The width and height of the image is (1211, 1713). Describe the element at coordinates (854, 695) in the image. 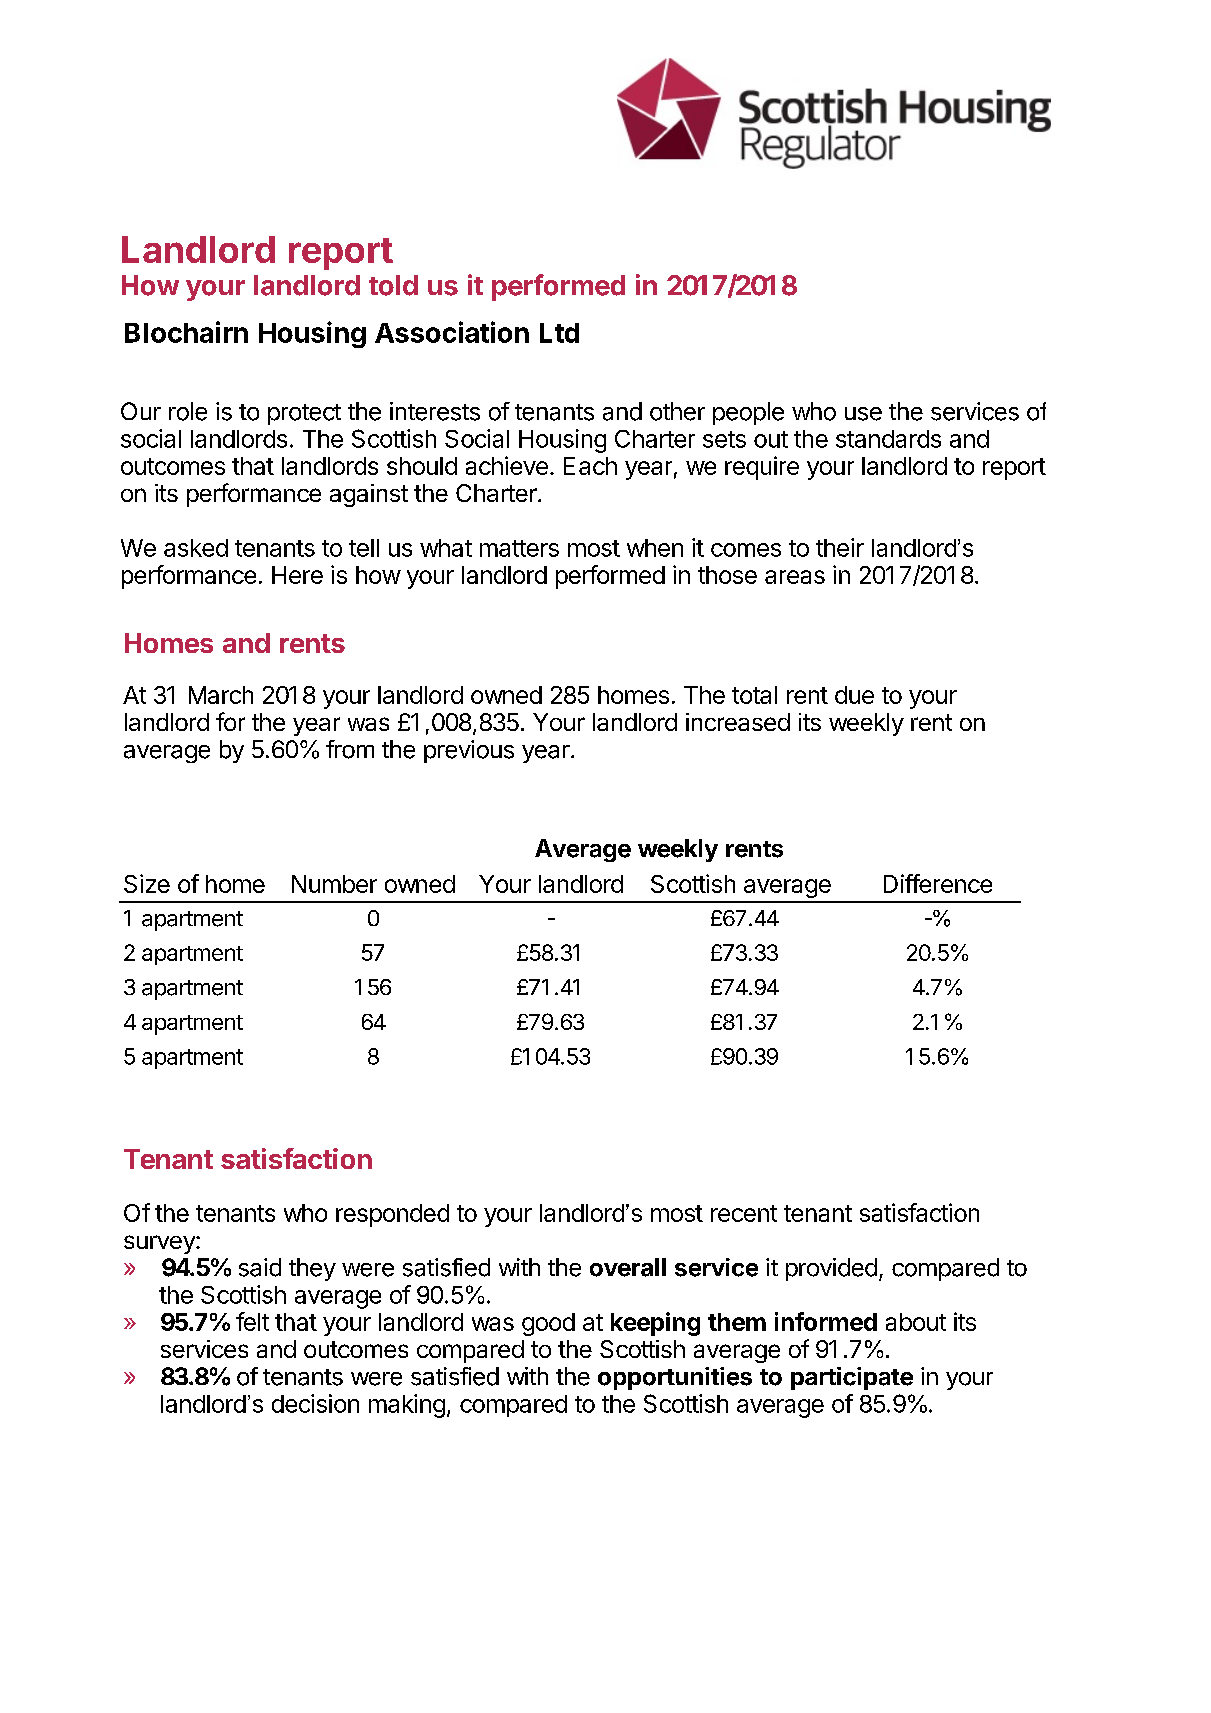

I see `due` at that location.
